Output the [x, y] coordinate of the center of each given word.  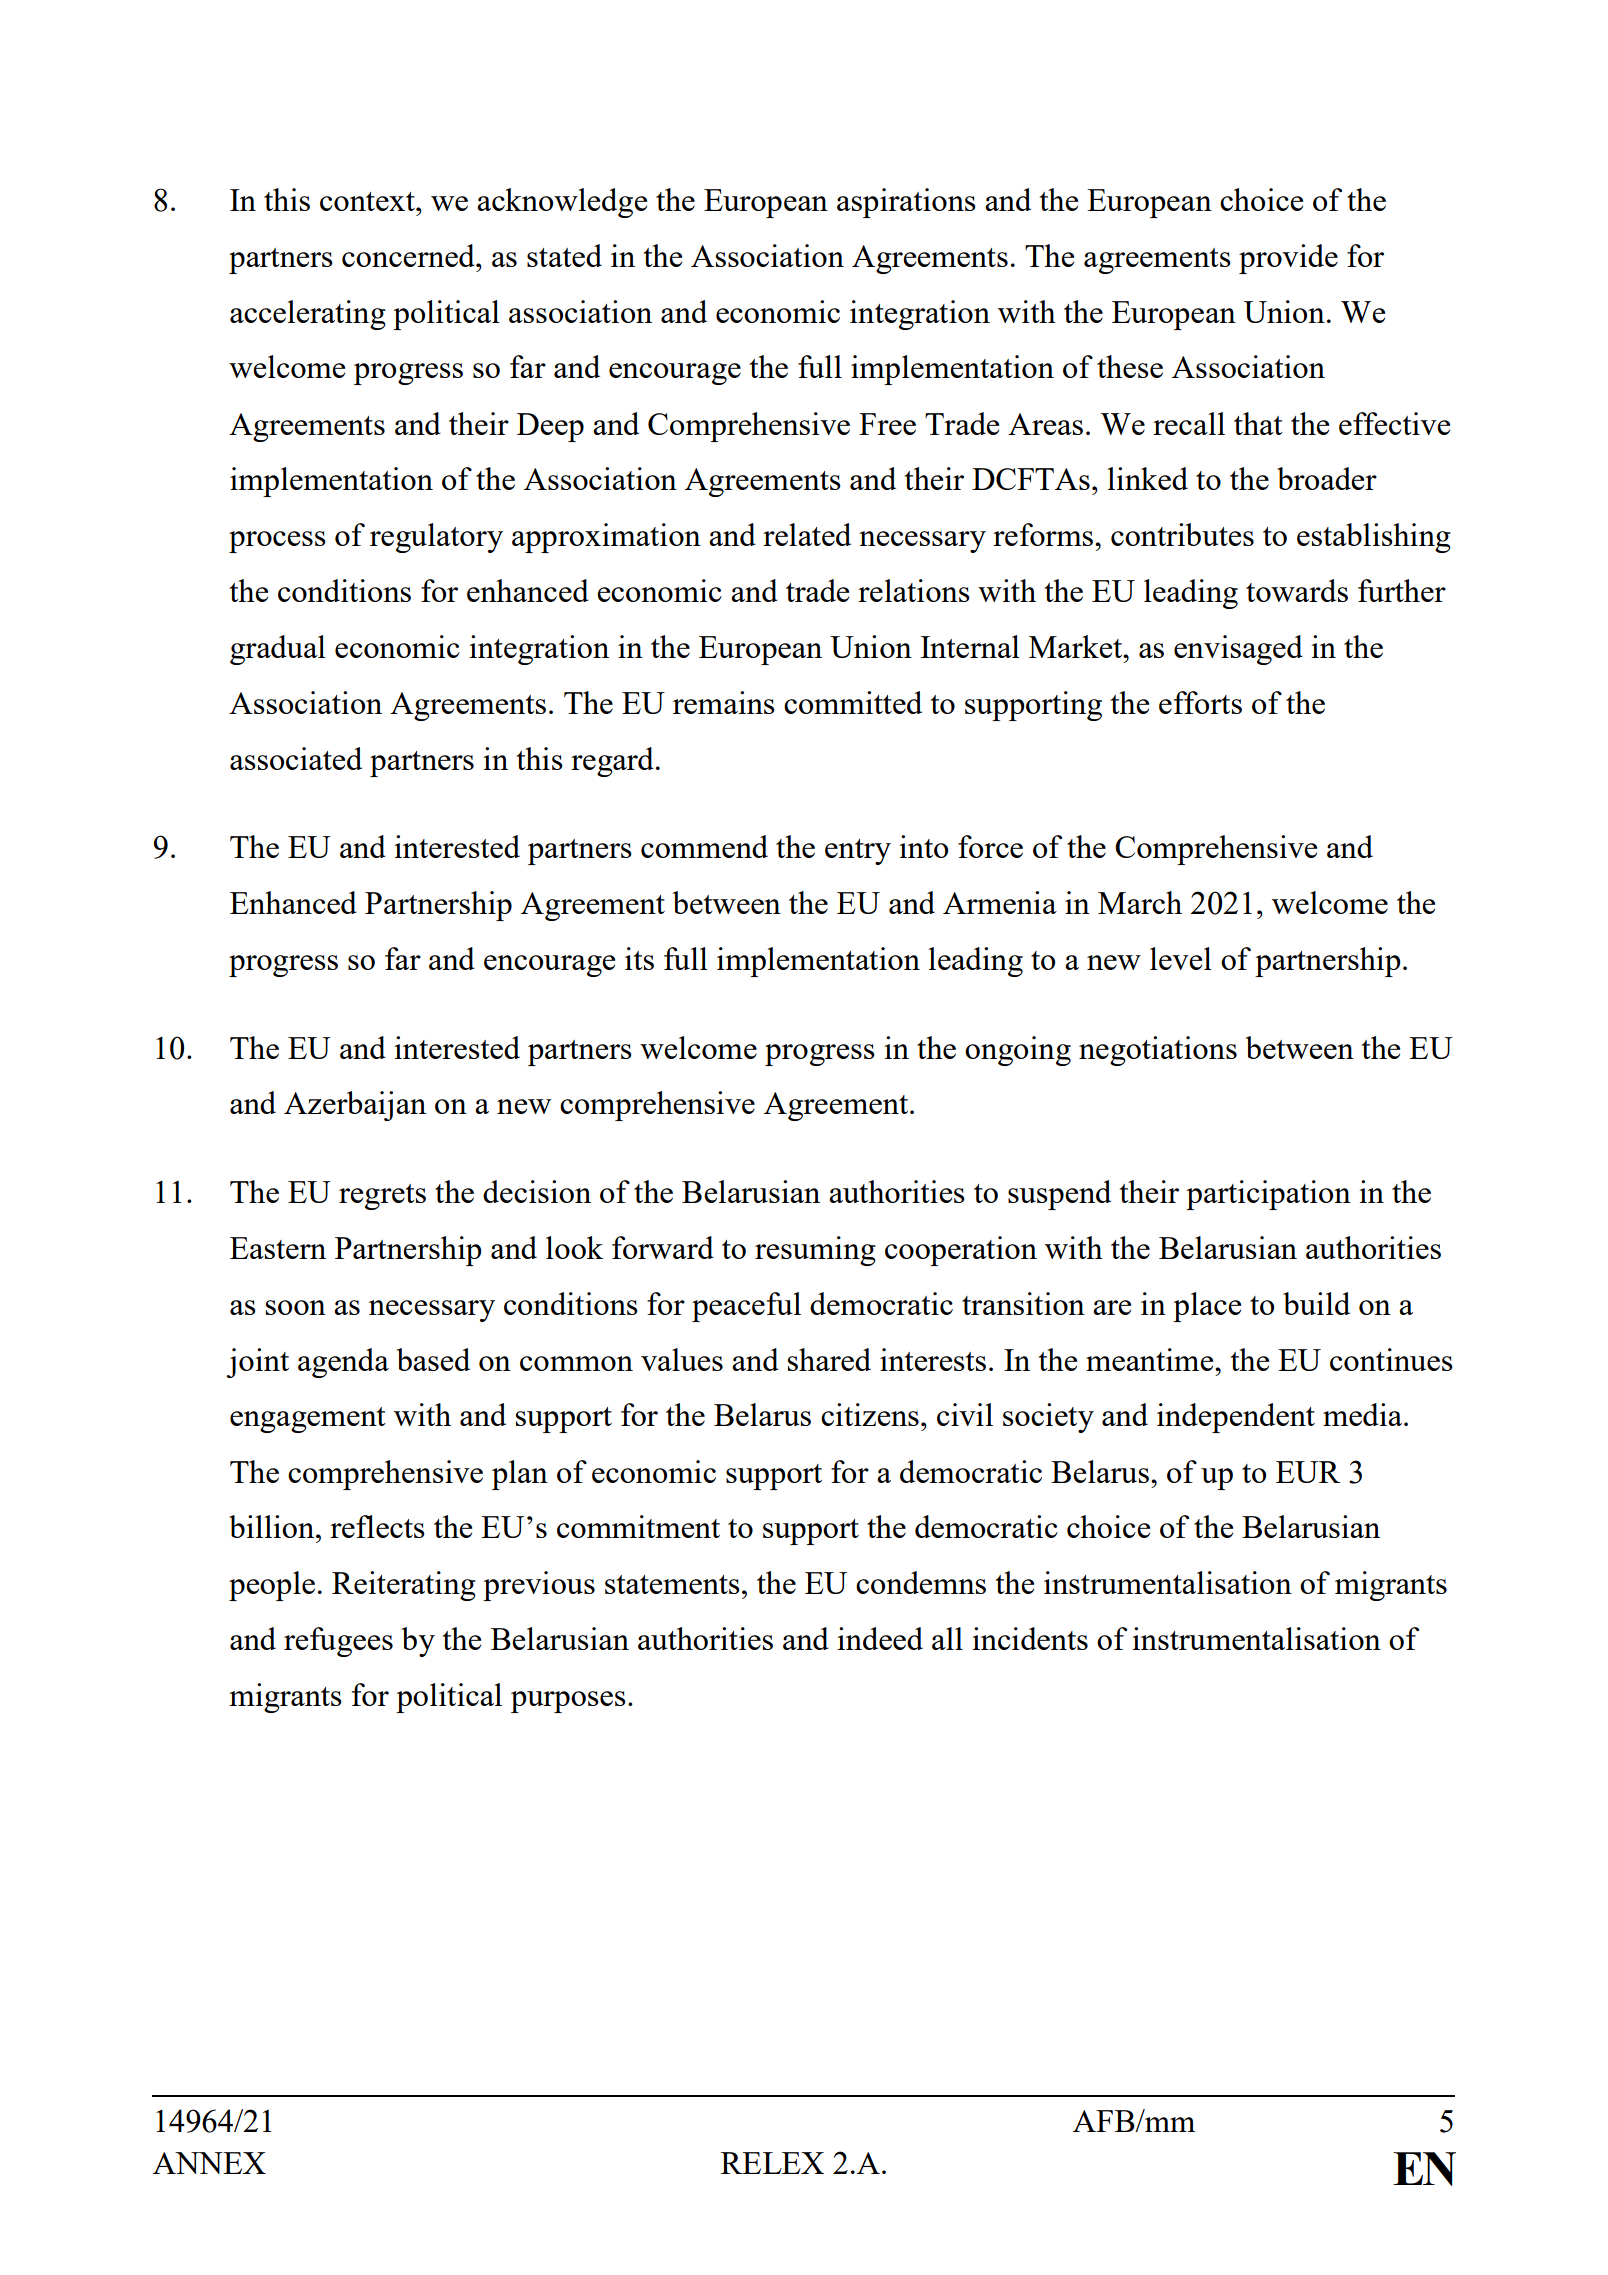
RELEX [772, 2163]
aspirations [906, 203]
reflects [377, 1526]
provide [1288, 259]
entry [858, 852]
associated [296, 758]
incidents [1030, 1638]
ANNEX [209, 2163]
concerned [409, 255]
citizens [870, 1414]
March [1140, 902]
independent [1236, 1418]
